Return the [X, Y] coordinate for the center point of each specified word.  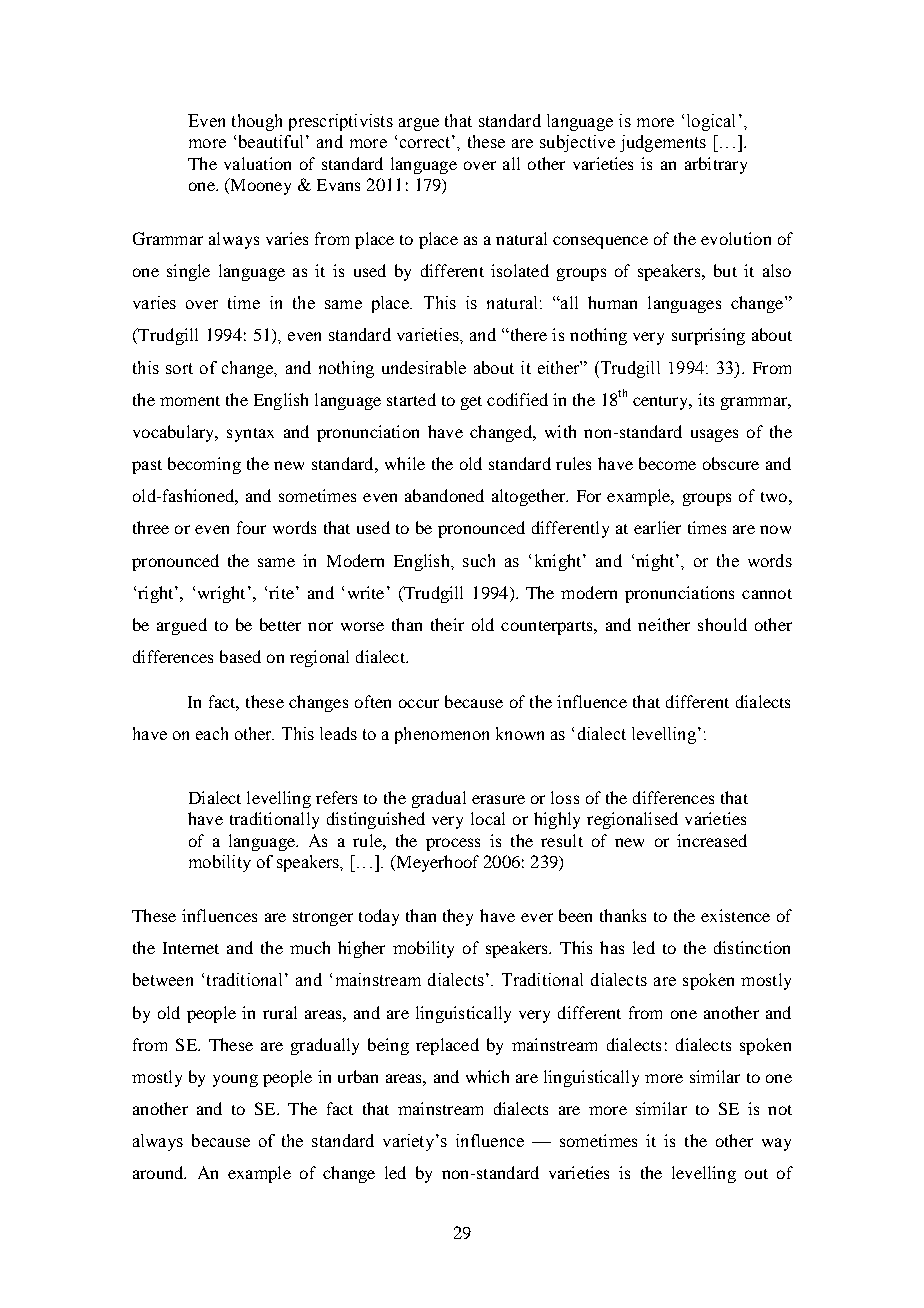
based [240, 656]
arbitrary [716, 165]
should [722, 624]
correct [426, 141]
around [159, 1172]
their [447, 624]
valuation [257, 163]
